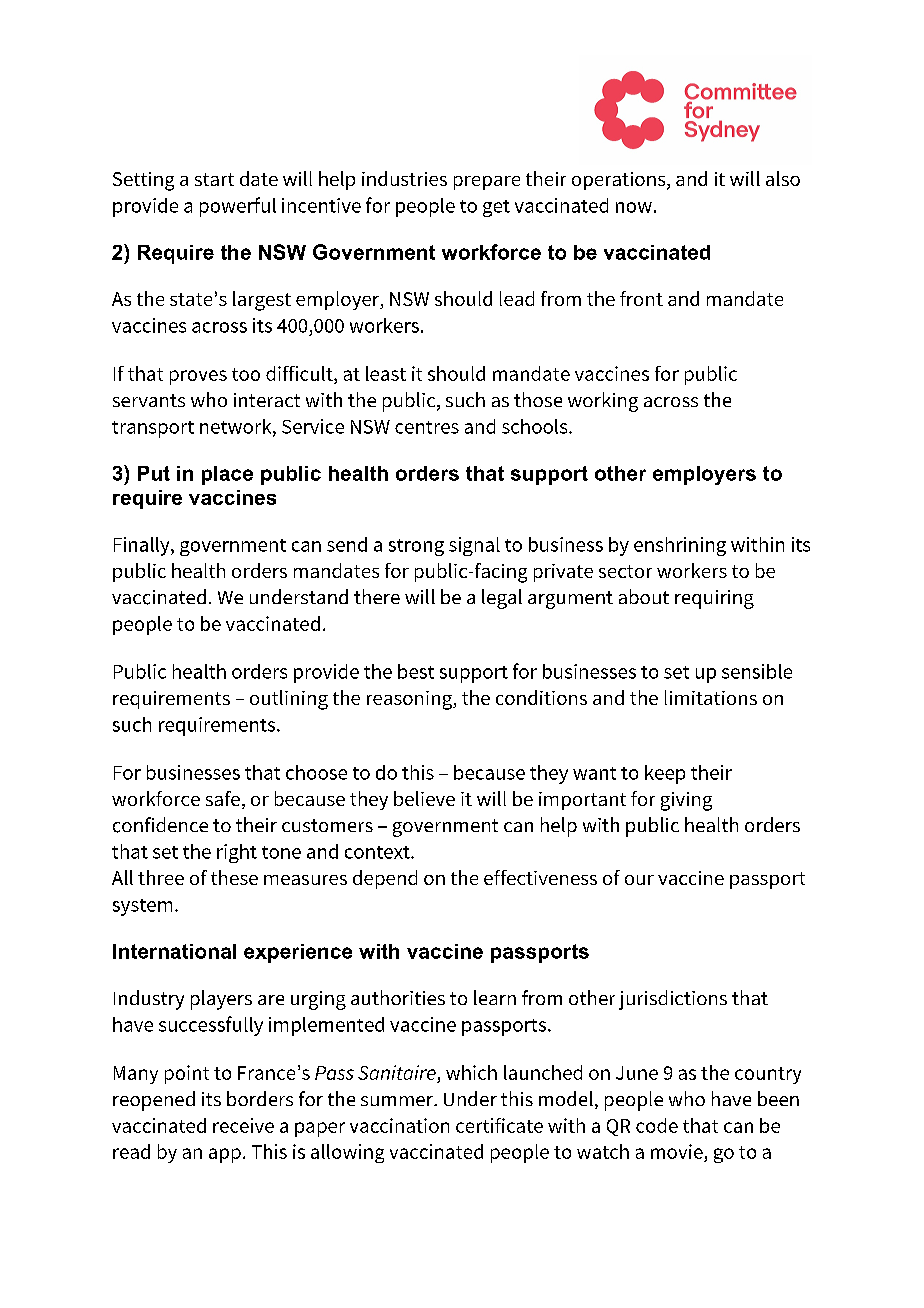  Describe the element at coordinates (243, 1125) in the page. I see `receive` at that location.
